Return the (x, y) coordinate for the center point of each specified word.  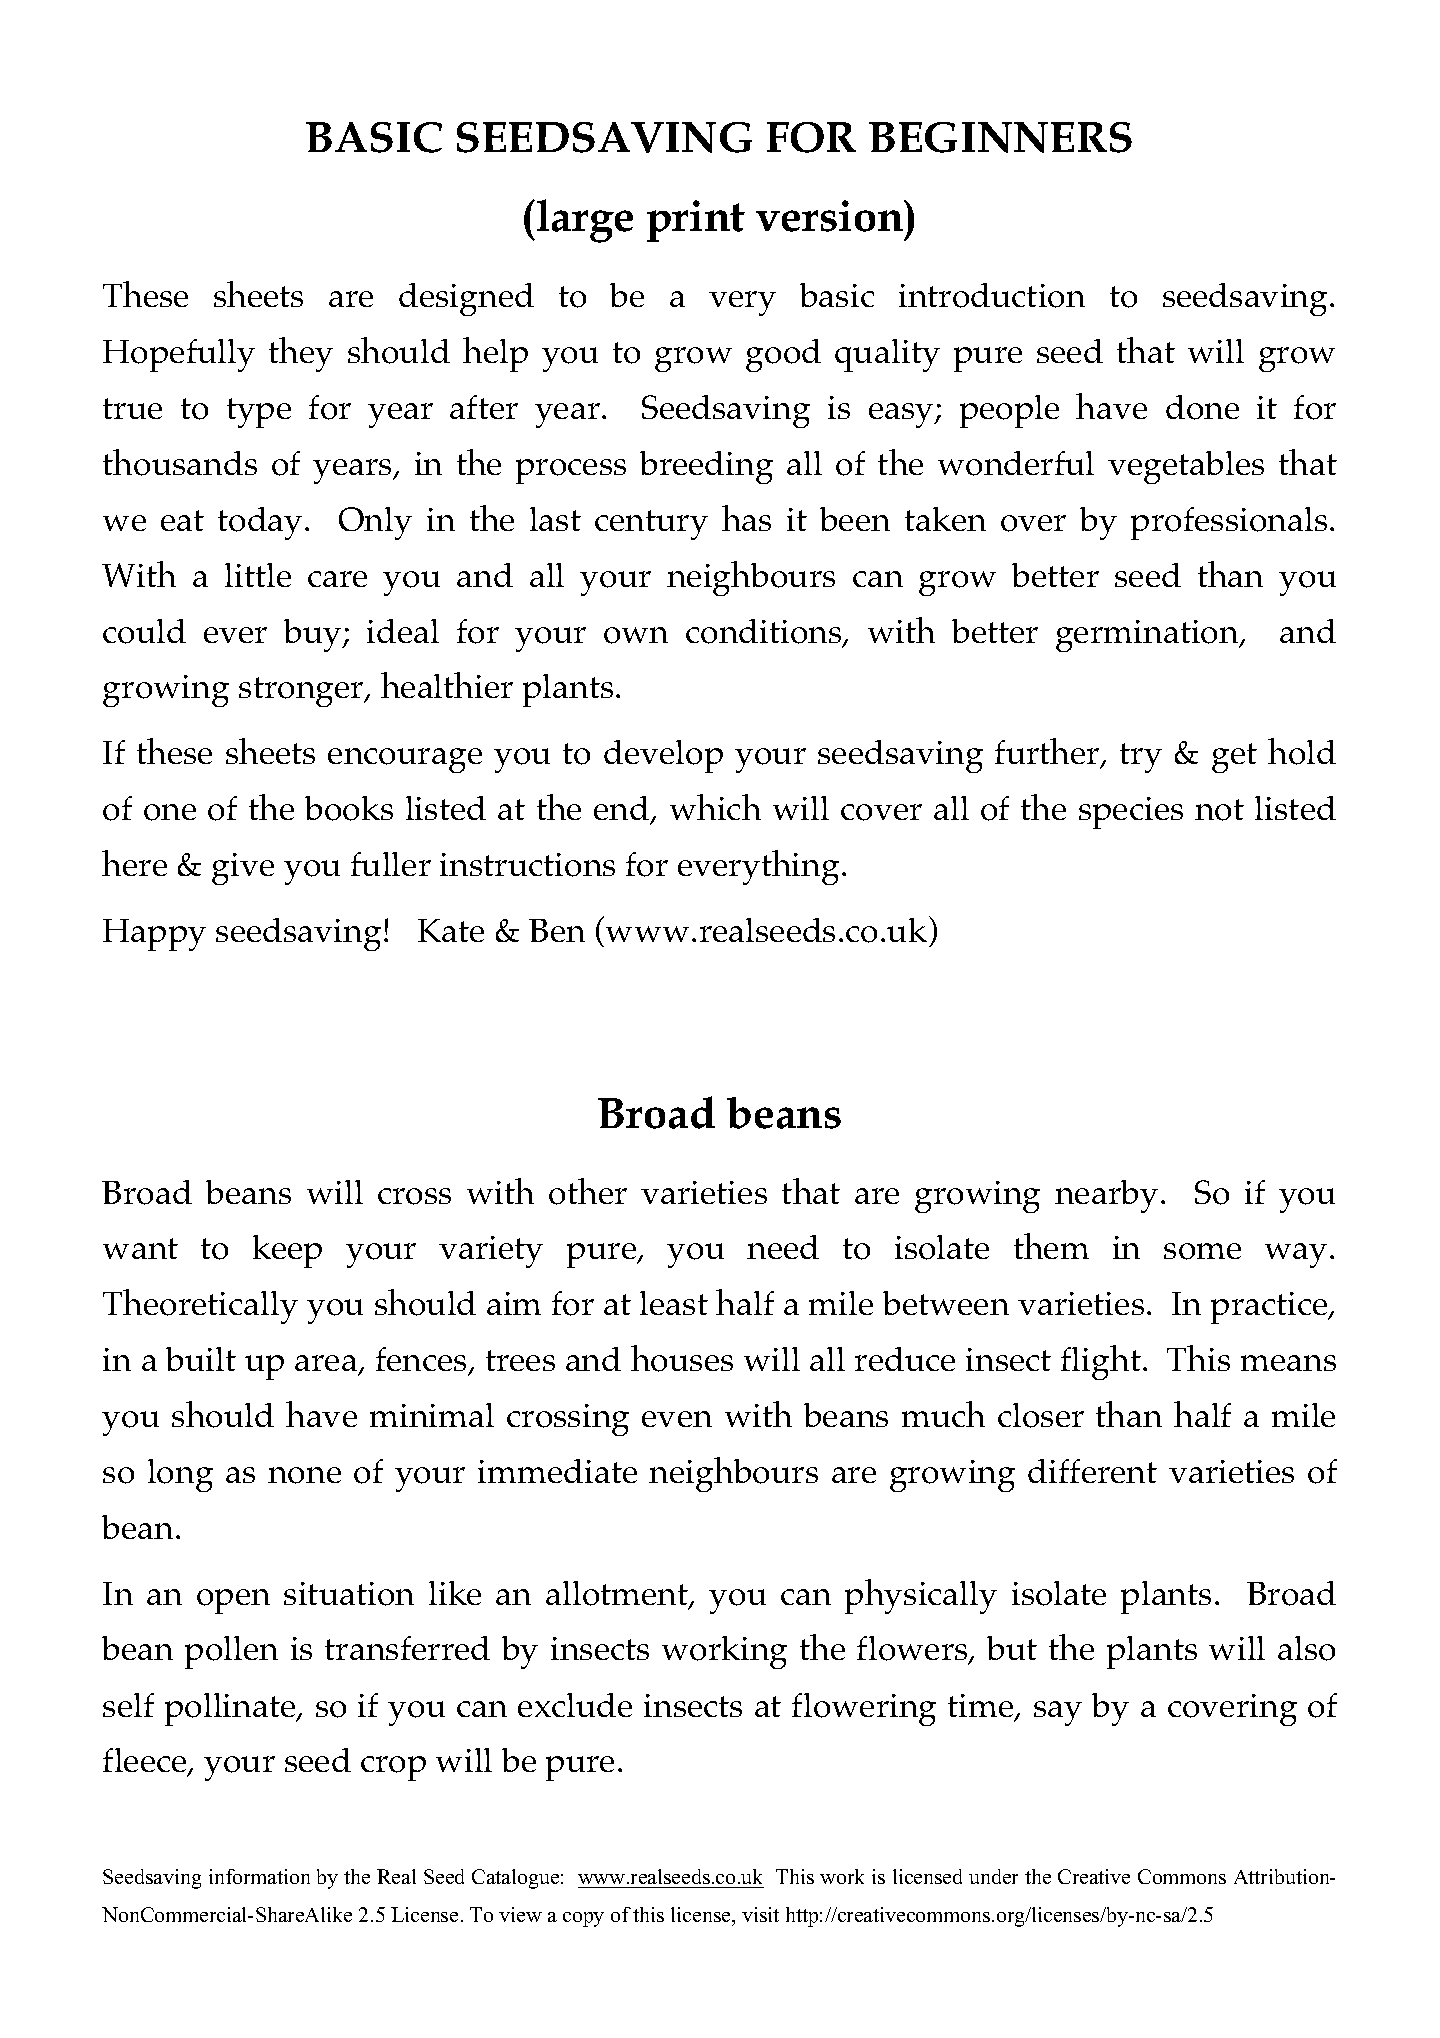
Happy (154, 935)
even (677, 1419)
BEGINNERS (1000, 137)
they (301, 354)
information (259, 1876)
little (258, 575)
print (696, 221)
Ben (557, 930)
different (1092, 1471)
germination (1148, 636)
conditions (765, 632)
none (304, 1475)
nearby (1106, 1196)
